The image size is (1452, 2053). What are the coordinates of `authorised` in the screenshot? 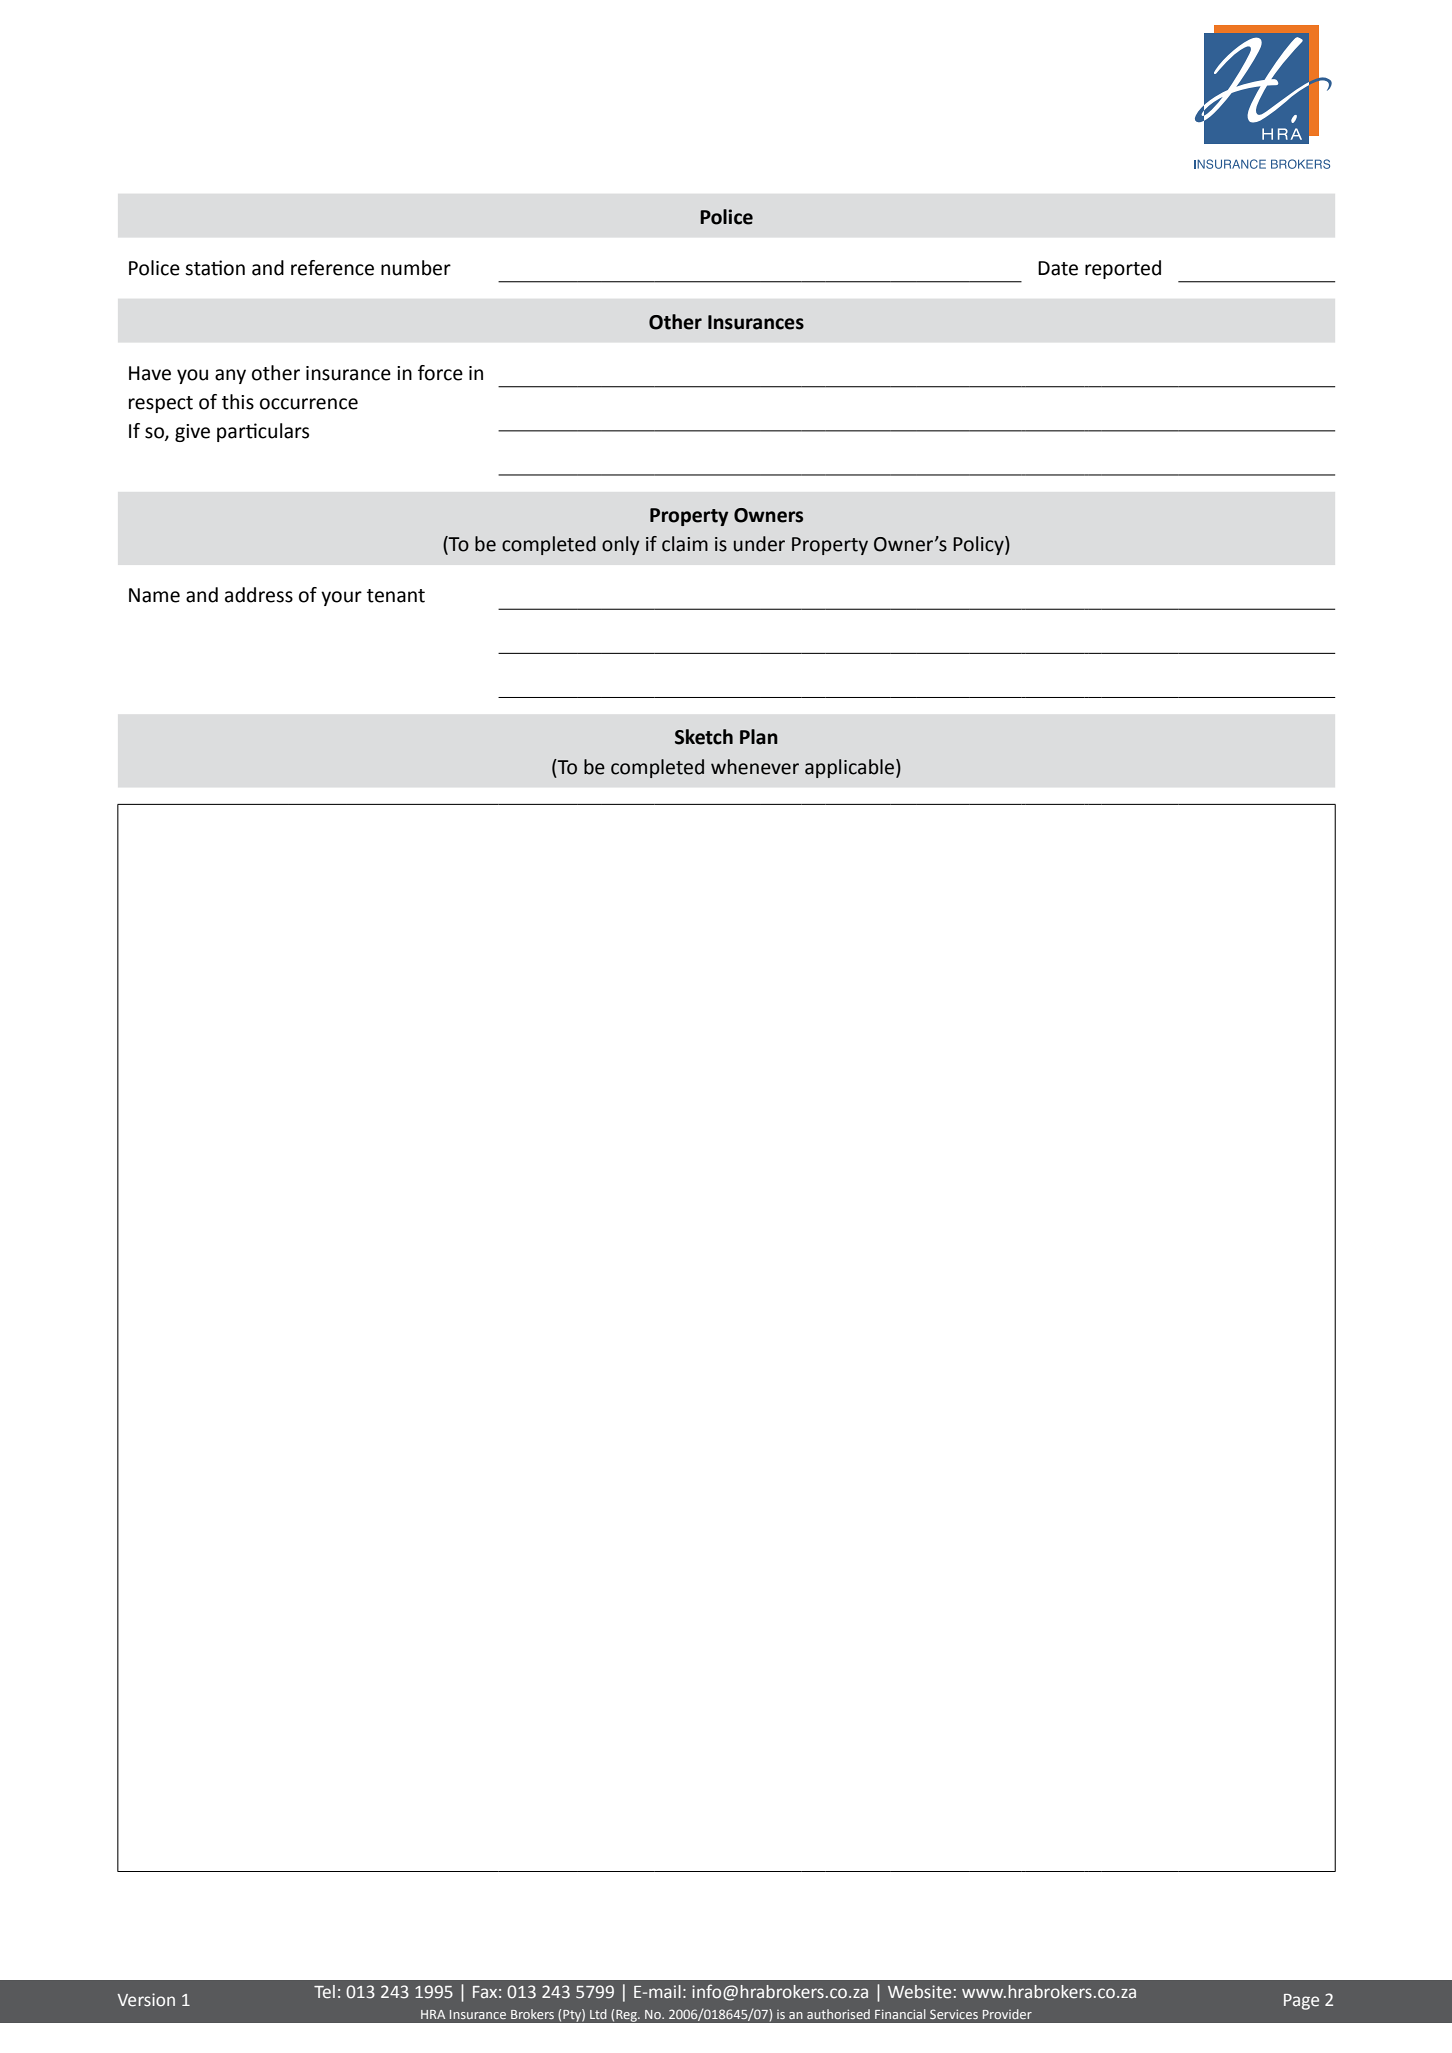 It's located at (838, 2014).
